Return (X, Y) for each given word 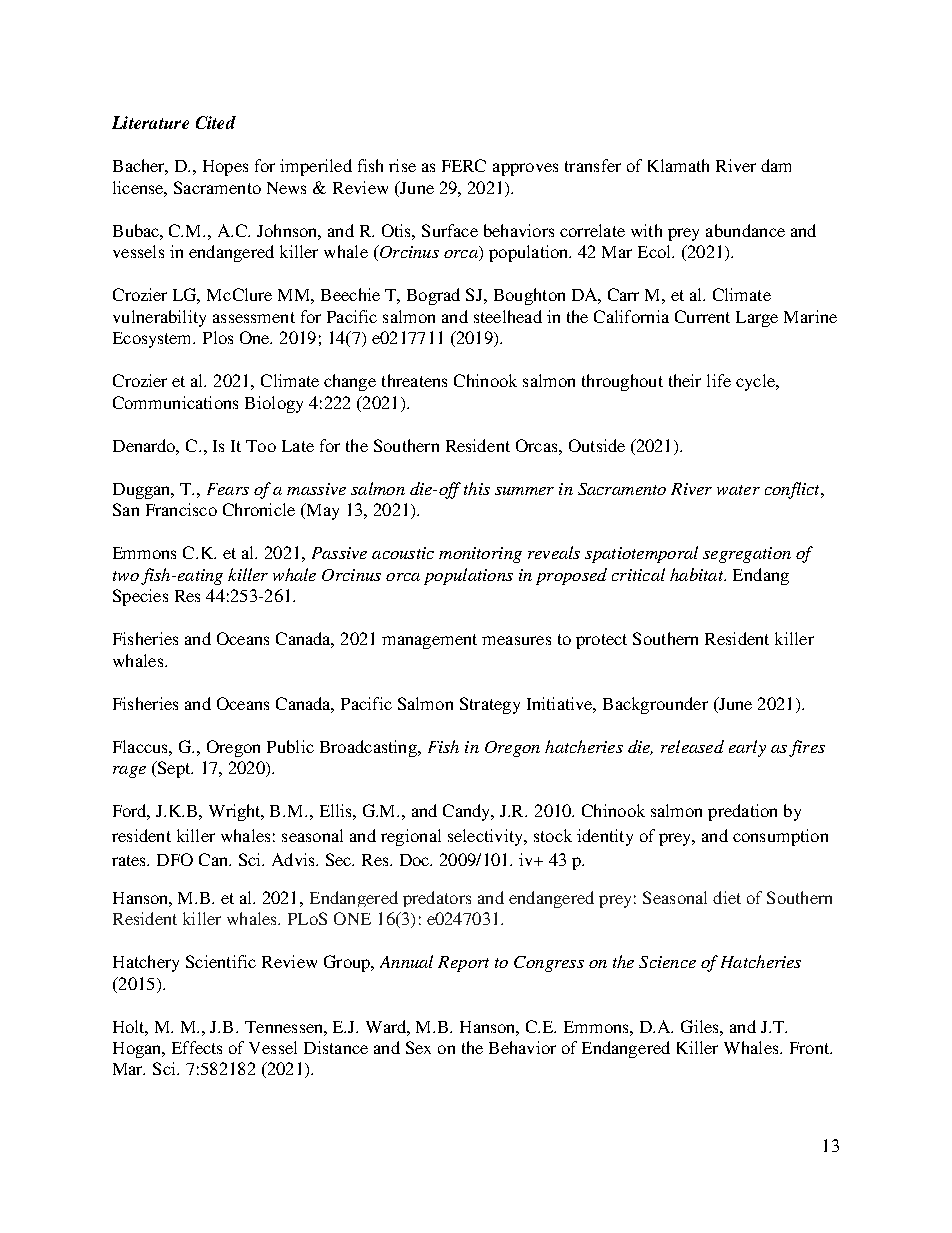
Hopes (225, 168)
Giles (701, 1026)
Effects (197, 1047)
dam (776, 165)
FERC (464, 165)
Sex (418, 1047)
